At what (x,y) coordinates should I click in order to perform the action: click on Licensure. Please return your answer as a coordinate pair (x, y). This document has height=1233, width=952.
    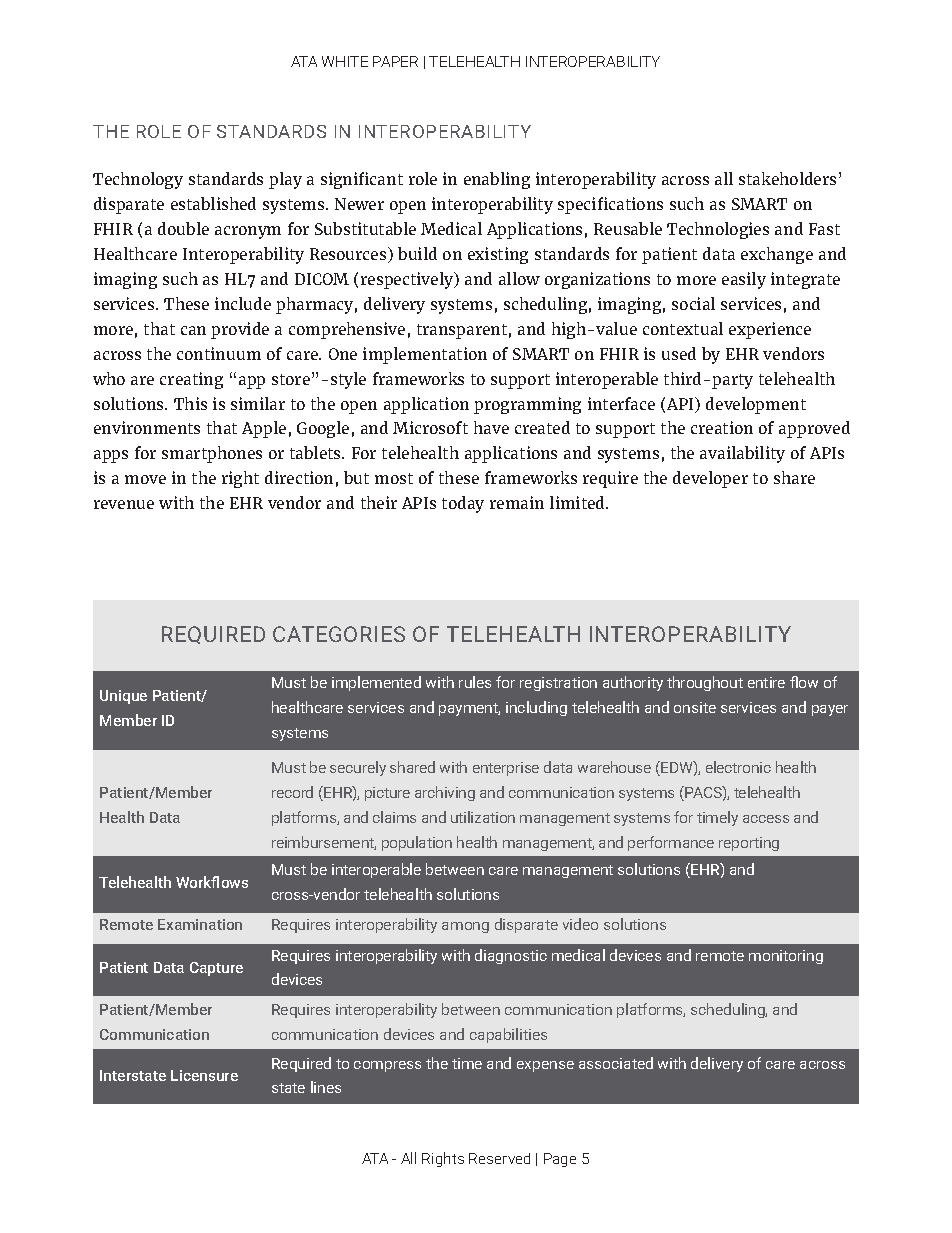
    Looking at the image, I should click on (204, 1075).
